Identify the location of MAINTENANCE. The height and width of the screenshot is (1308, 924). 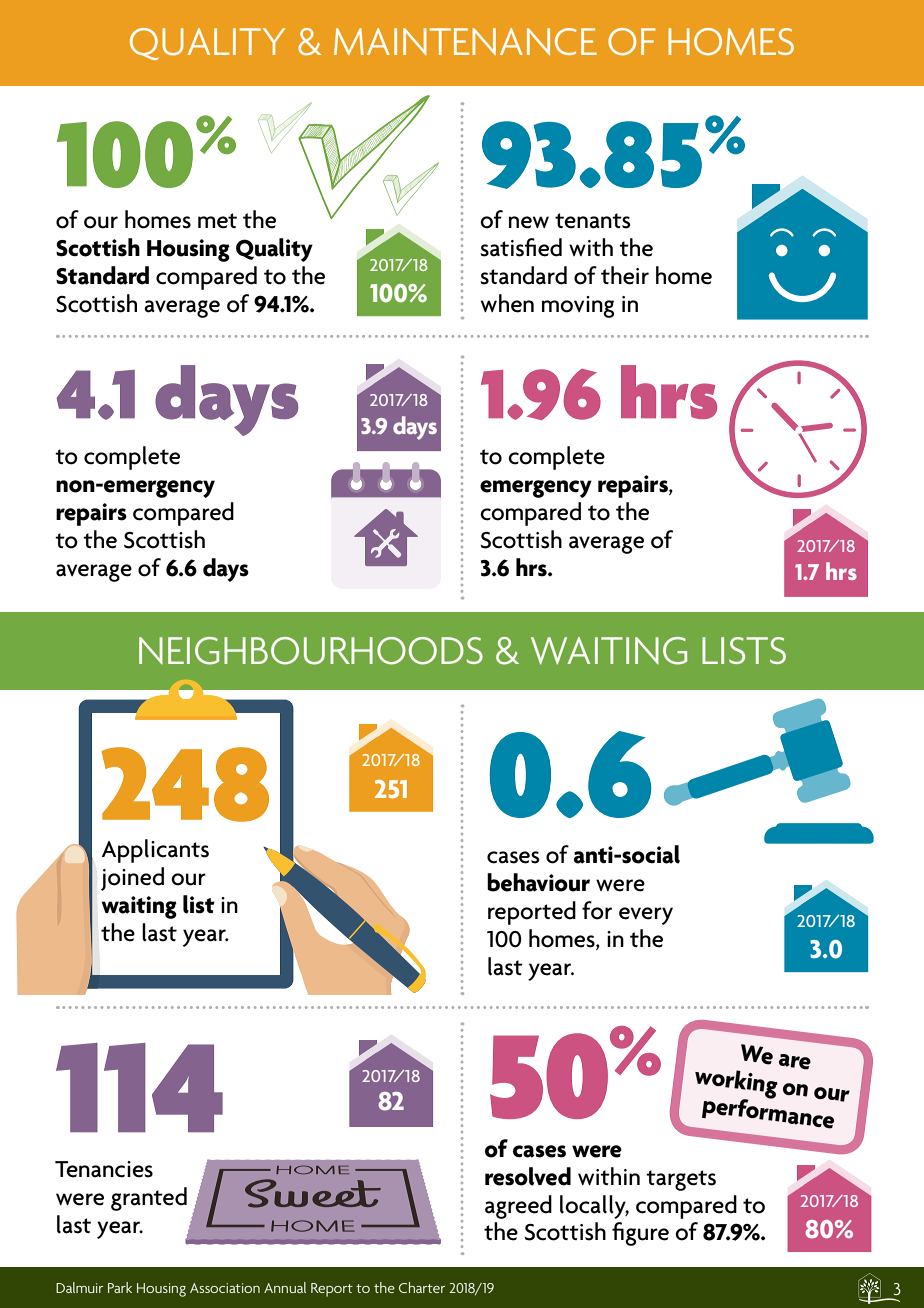
(465, 41).
